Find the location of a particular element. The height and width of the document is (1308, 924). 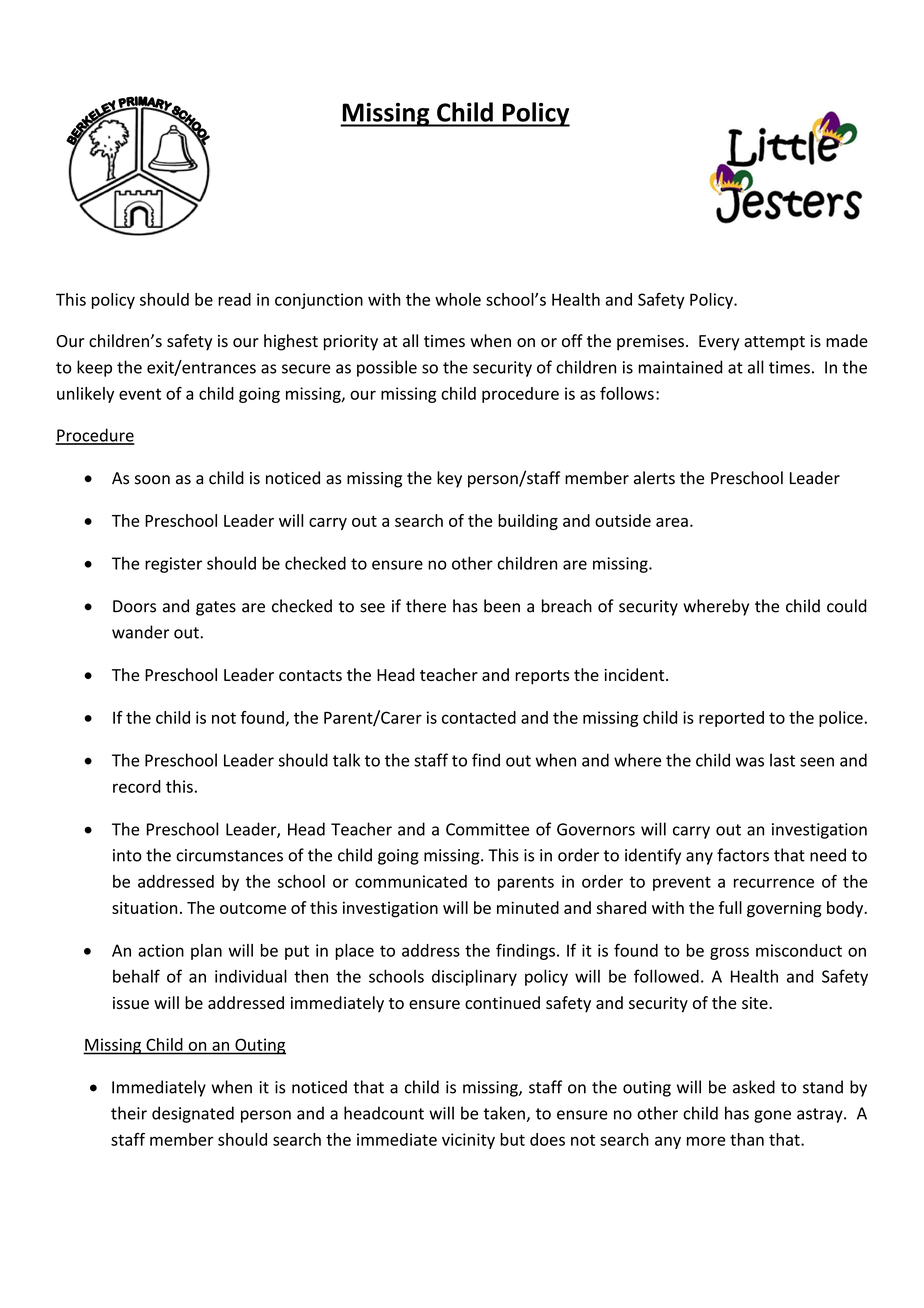

Committee is located at coordinates (488, 829).
